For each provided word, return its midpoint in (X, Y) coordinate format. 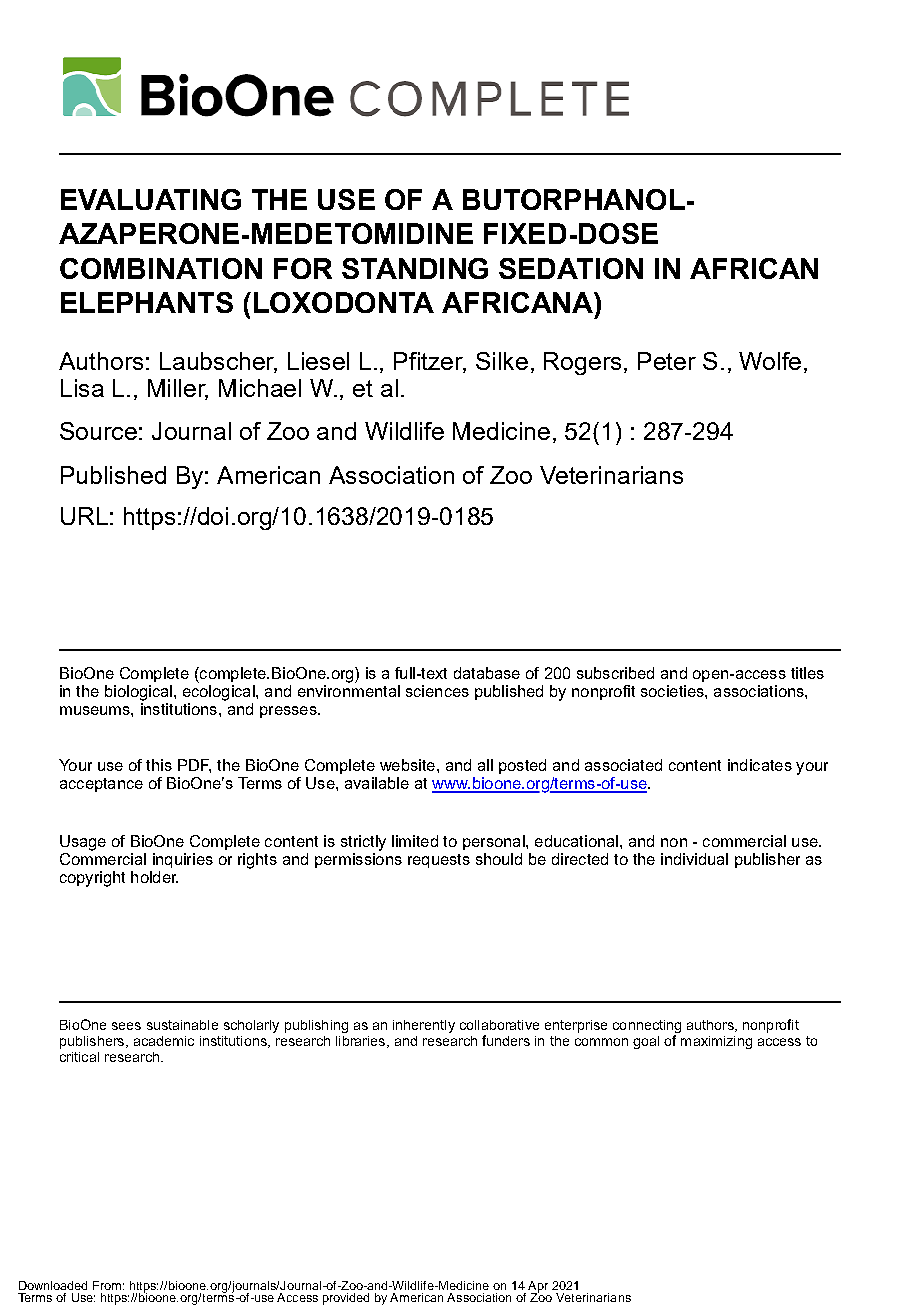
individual (694, 859)
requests (439, 861)
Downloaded (53, 1285)
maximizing (716, 1042)
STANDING (415, 268)
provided (346, 1299)
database (487, 673)
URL (84, 516)
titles (807, 673)
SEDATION (571, 268)
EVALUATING (151, 199)
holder (154, 877)
